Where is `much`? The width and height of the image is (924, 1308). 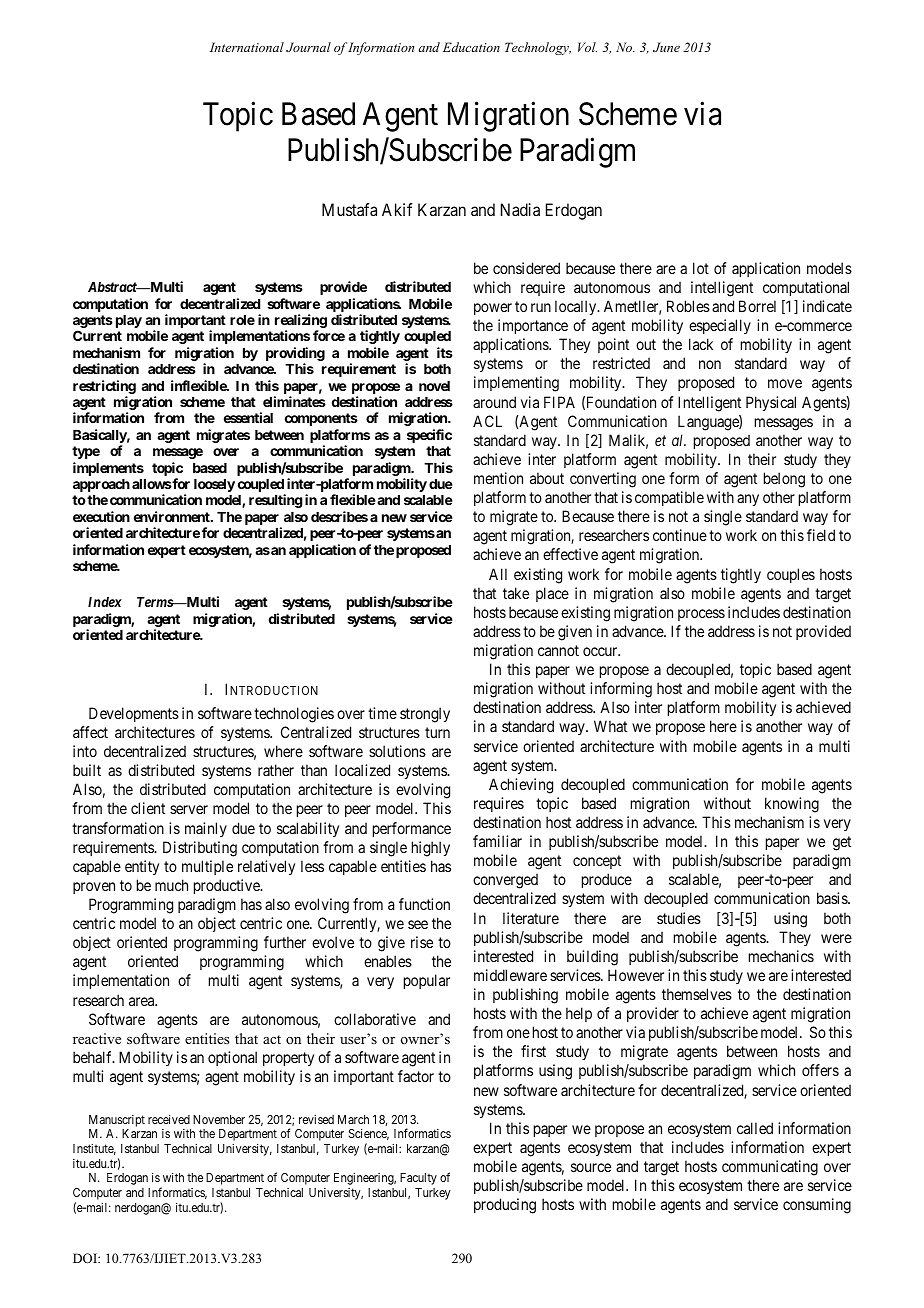 much is located at coordinates (171, 885).
